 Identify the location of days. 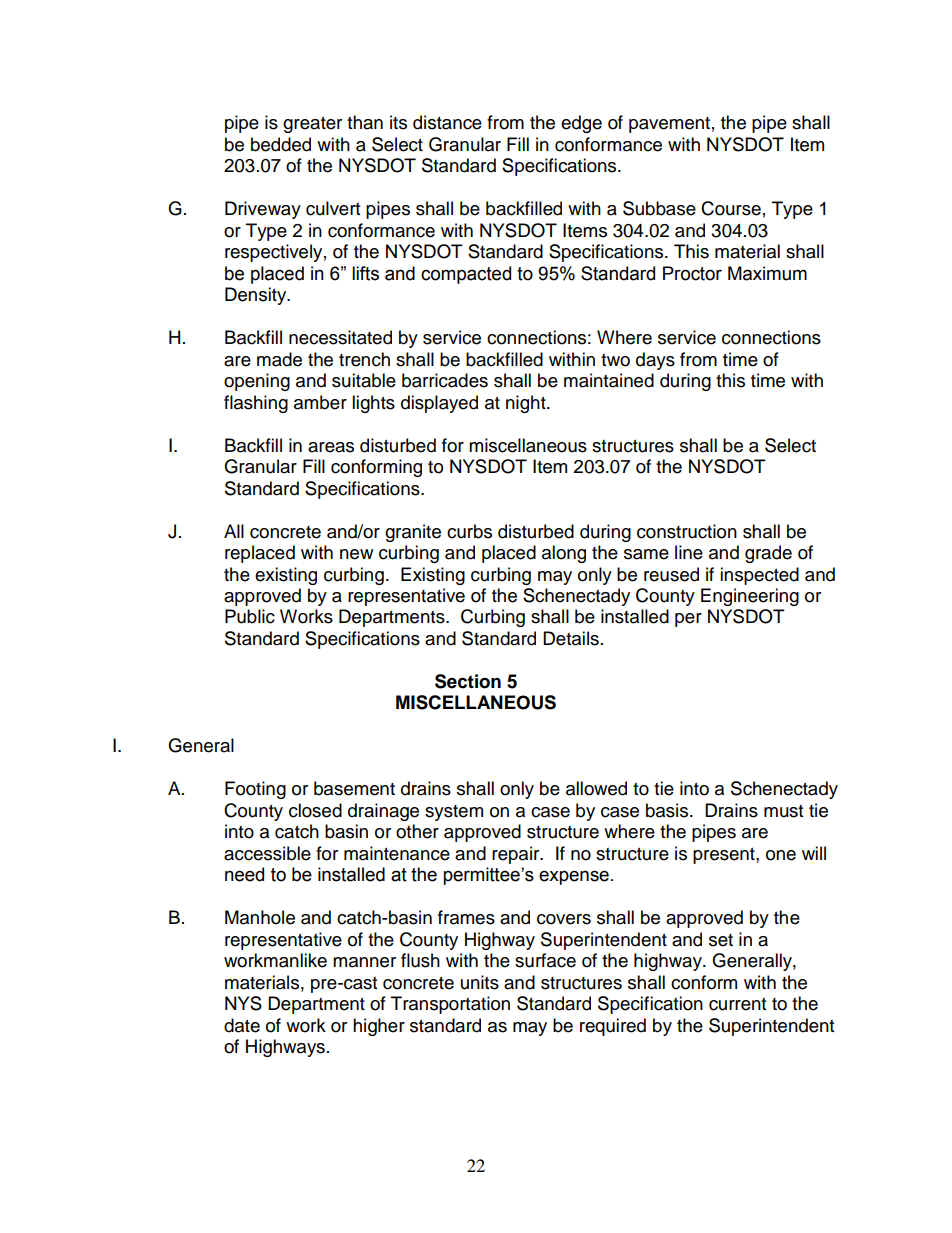
(655, 361).
